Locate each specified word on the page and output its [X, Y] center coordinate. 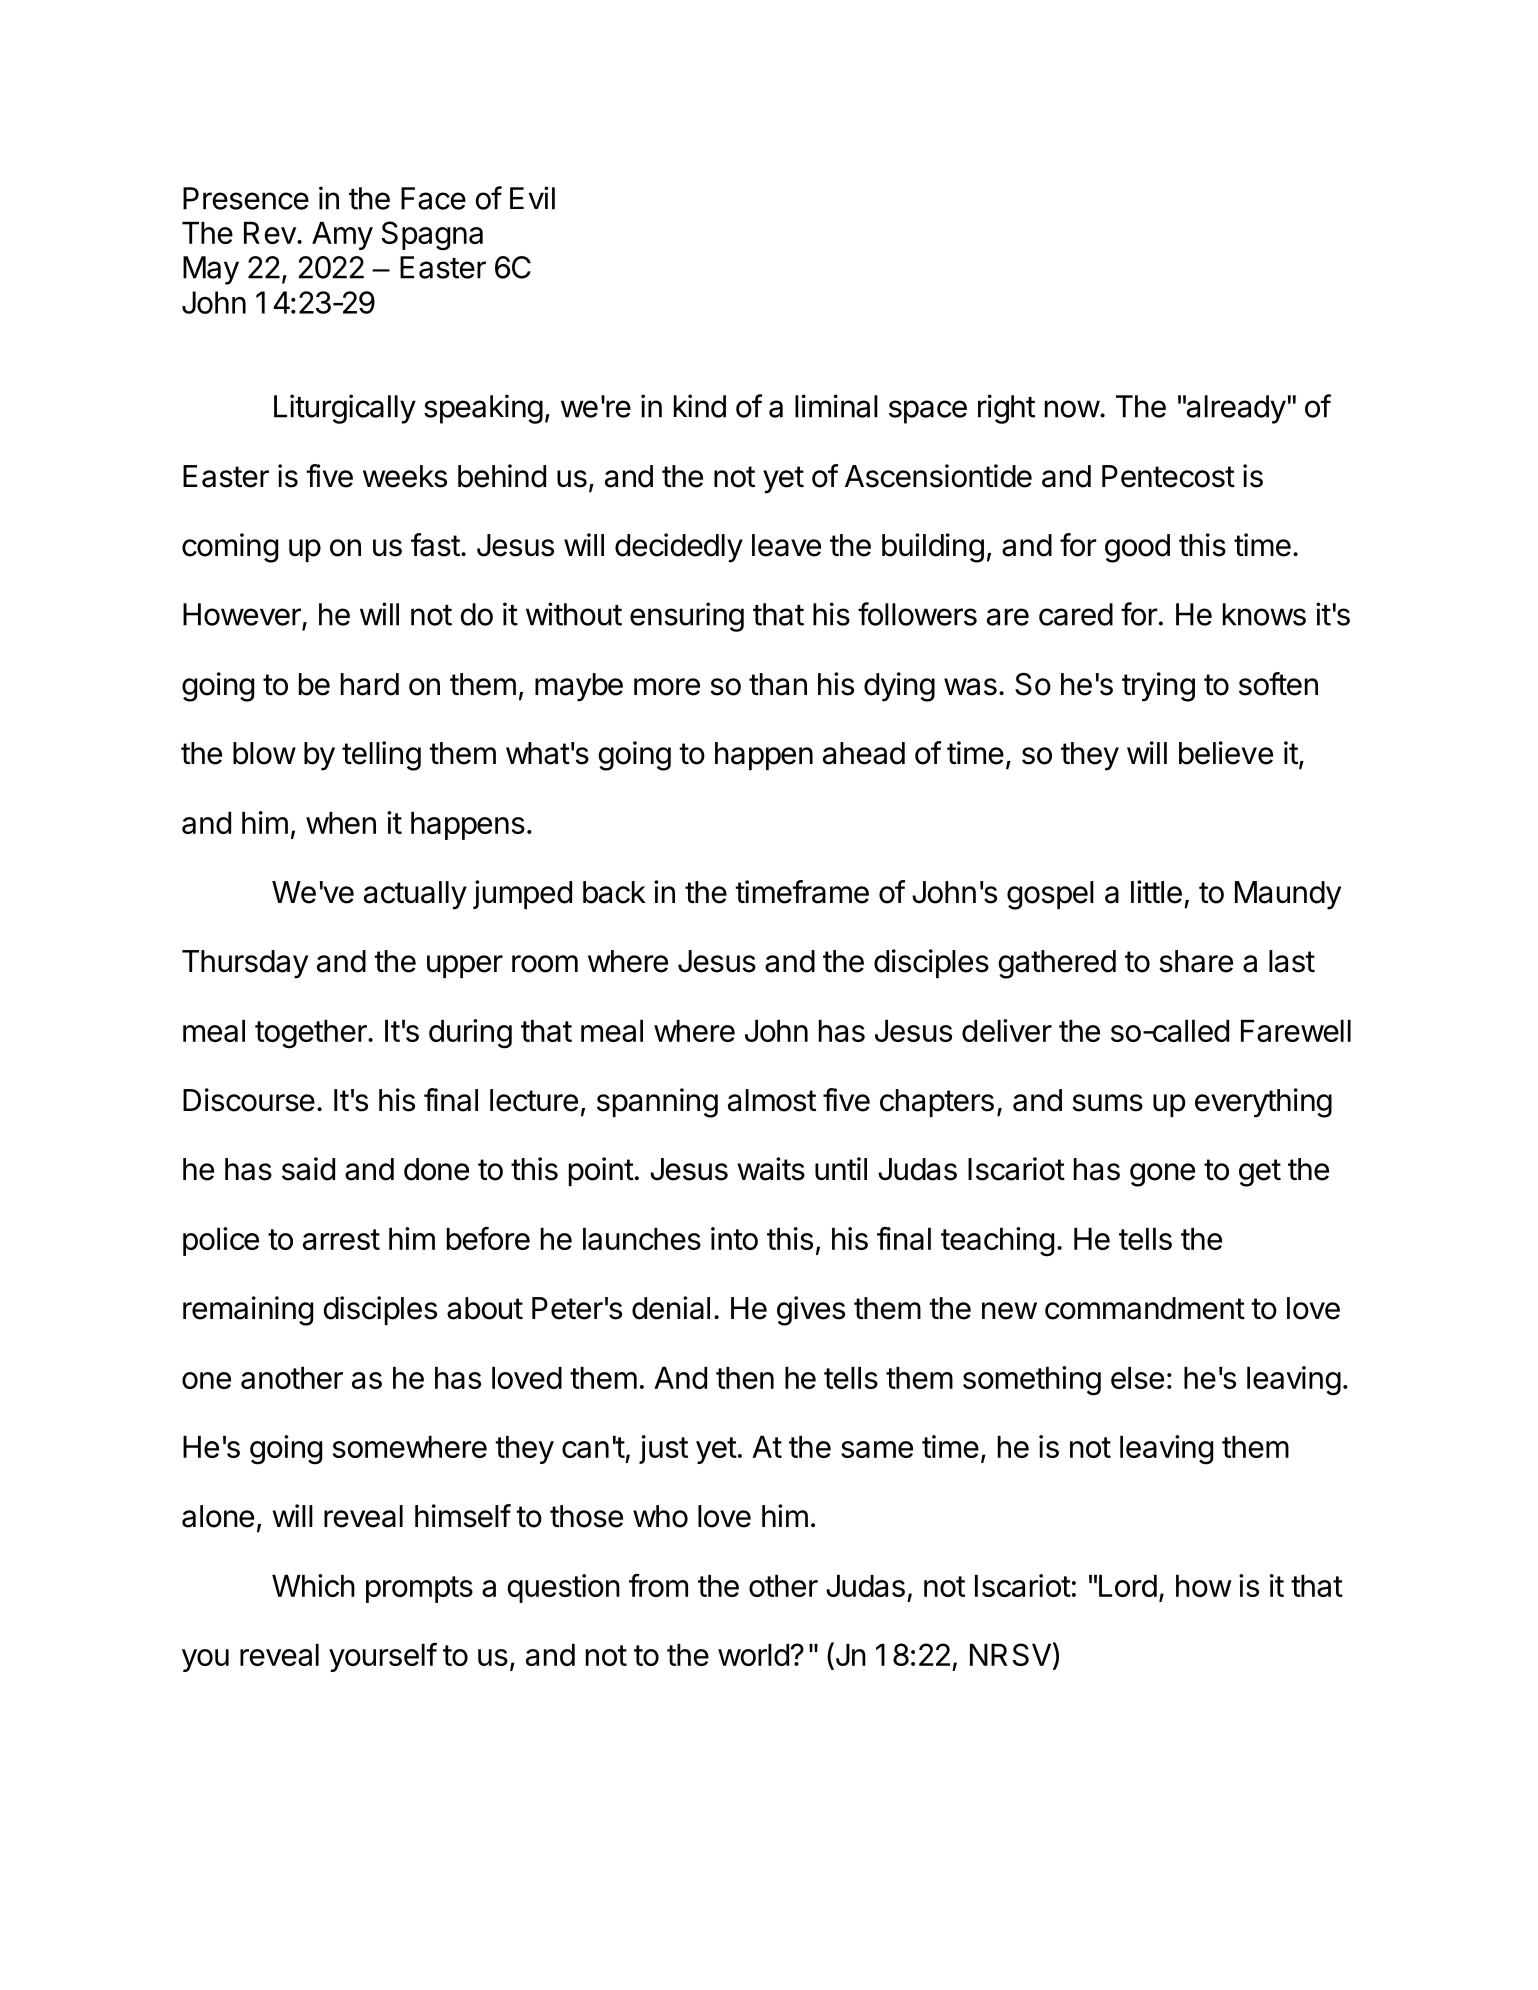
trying [1158, 687]
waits [771, 1169]
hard [370, 684]
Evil [532, 198]
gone [1162, 1175]
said [308, 1169]
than [778, 684]
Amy [342, 236]
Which [313, 1585]
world [753, 1655]
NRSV [1010, 1654]
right [1006, 409]
